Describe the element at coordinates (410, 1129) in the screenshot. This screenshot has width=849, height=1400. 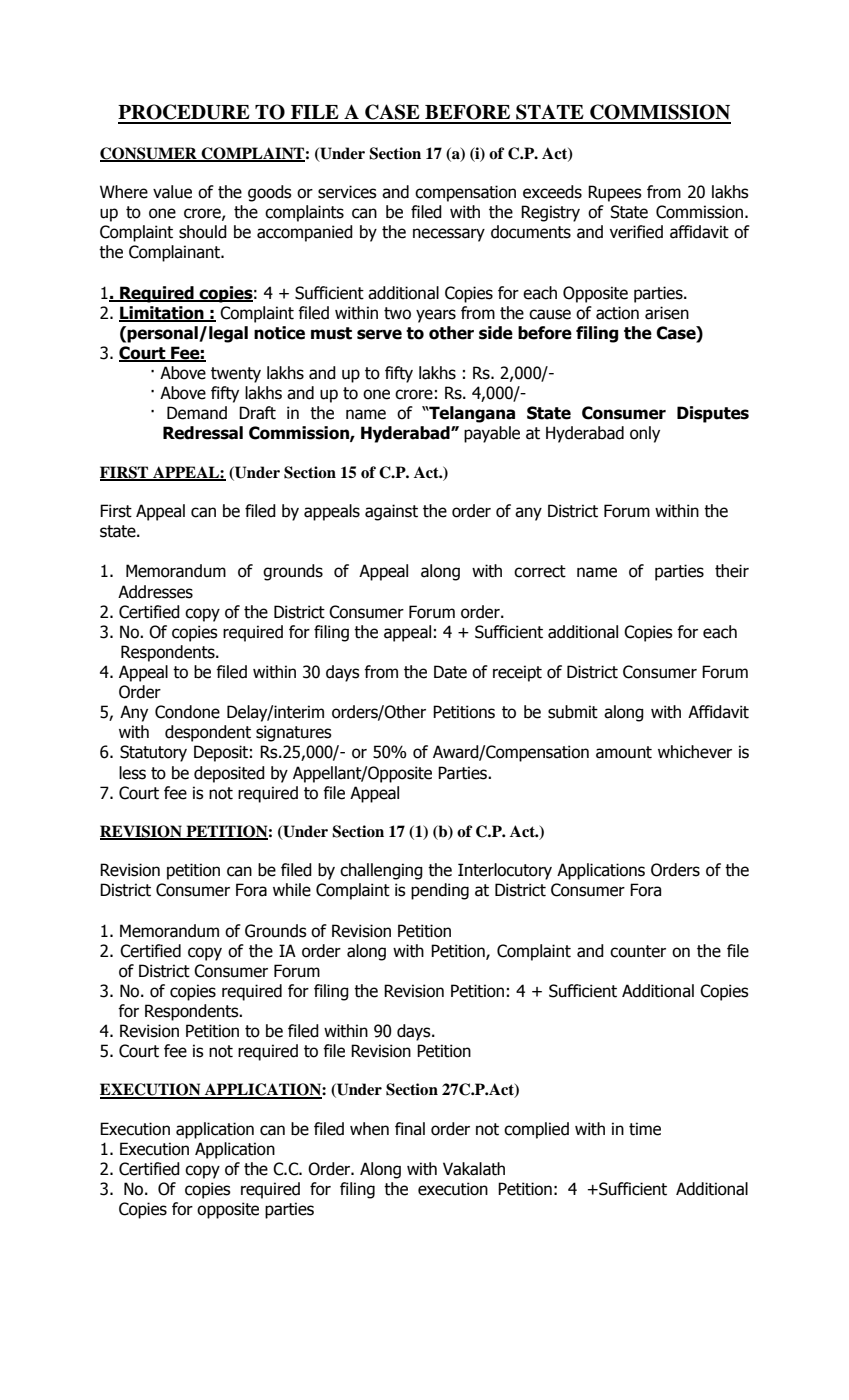
I see `final` at that location.
